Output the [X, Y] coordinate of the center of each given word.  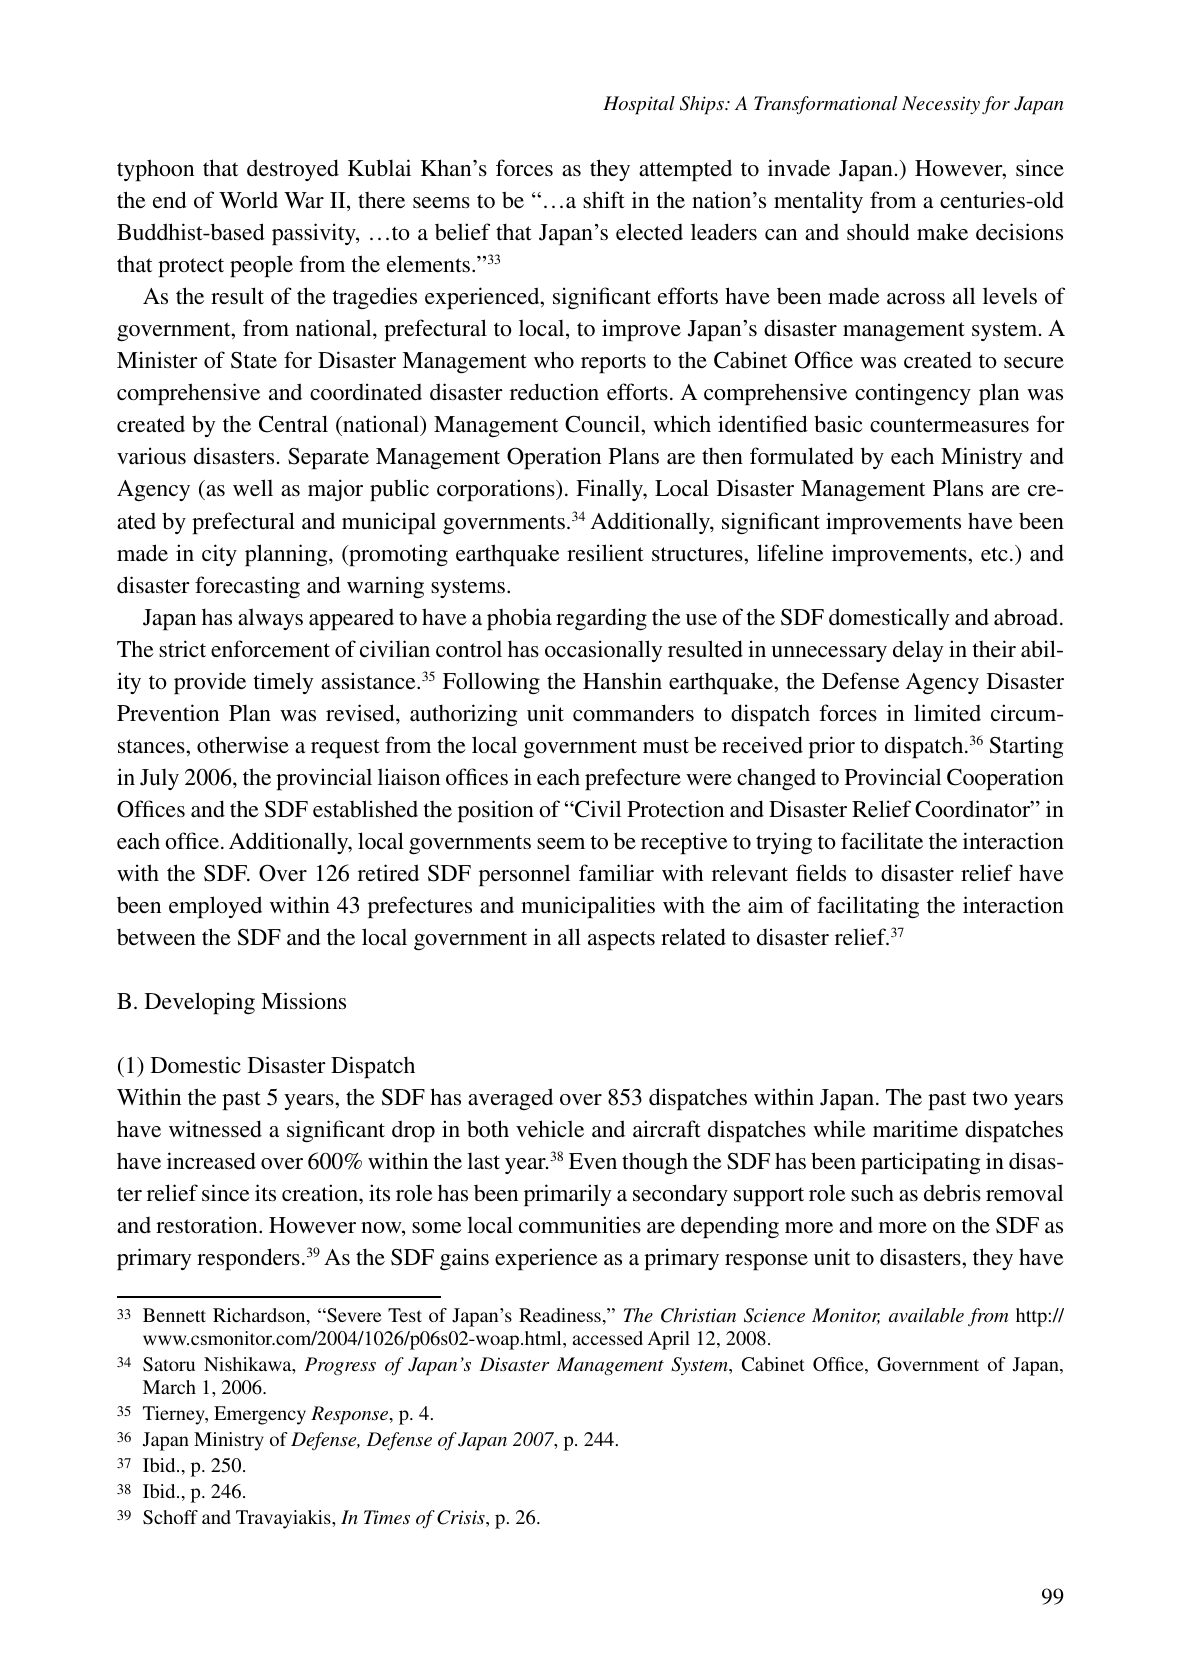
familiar [616, 872]
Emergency [260, 1415]
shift [604, 200]
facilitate [882, 841]
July [159, 779]
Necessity [941, 105]
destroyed [293, 170]
